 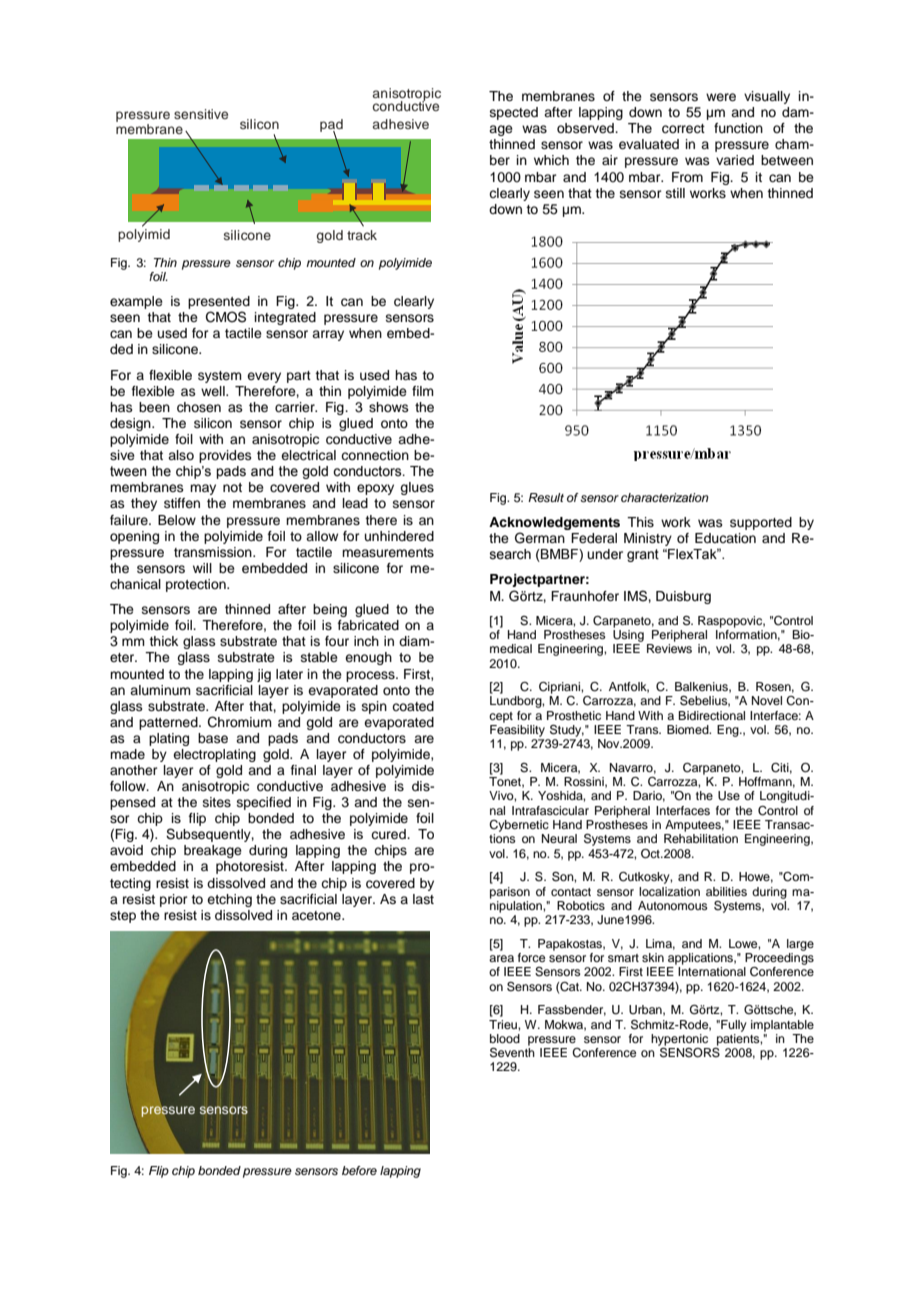 I want to click on fabricated, so click(x=368, y=625).
